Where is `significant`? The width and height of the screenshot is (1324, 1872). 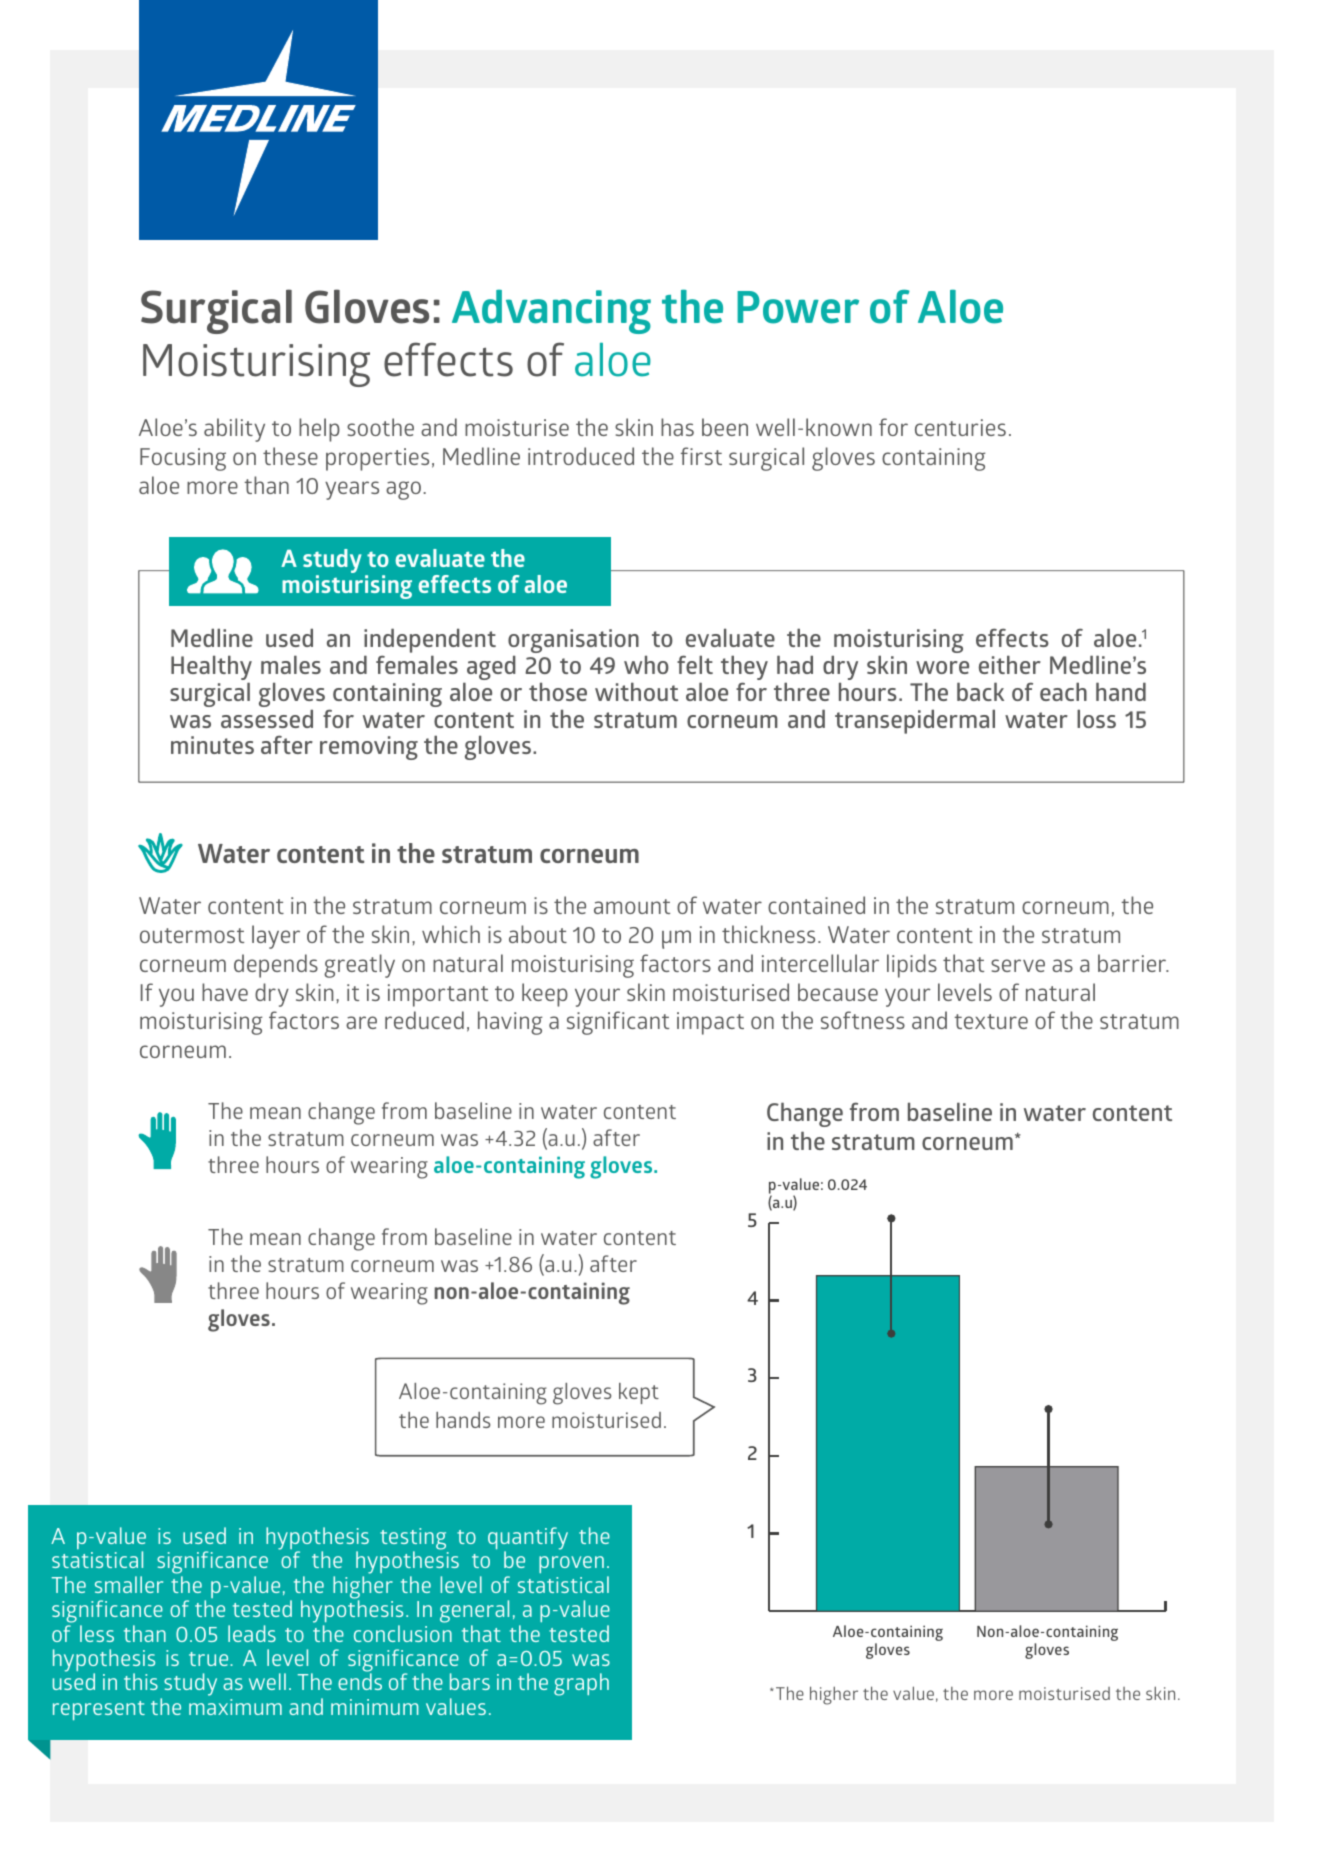
significant is located at coordinates (618, 1023).
